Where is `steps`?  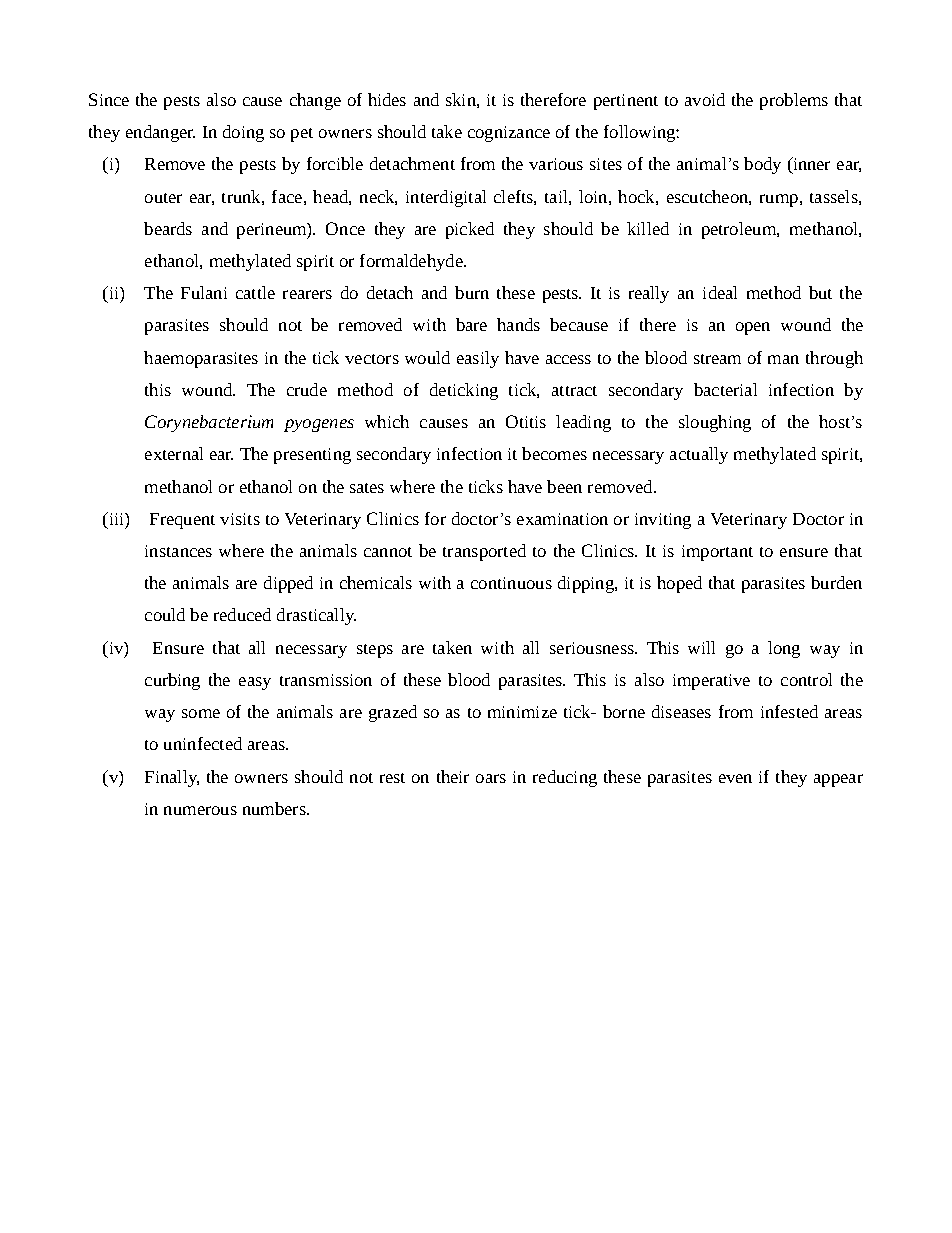
steps is located at coordinates (375, 651).
